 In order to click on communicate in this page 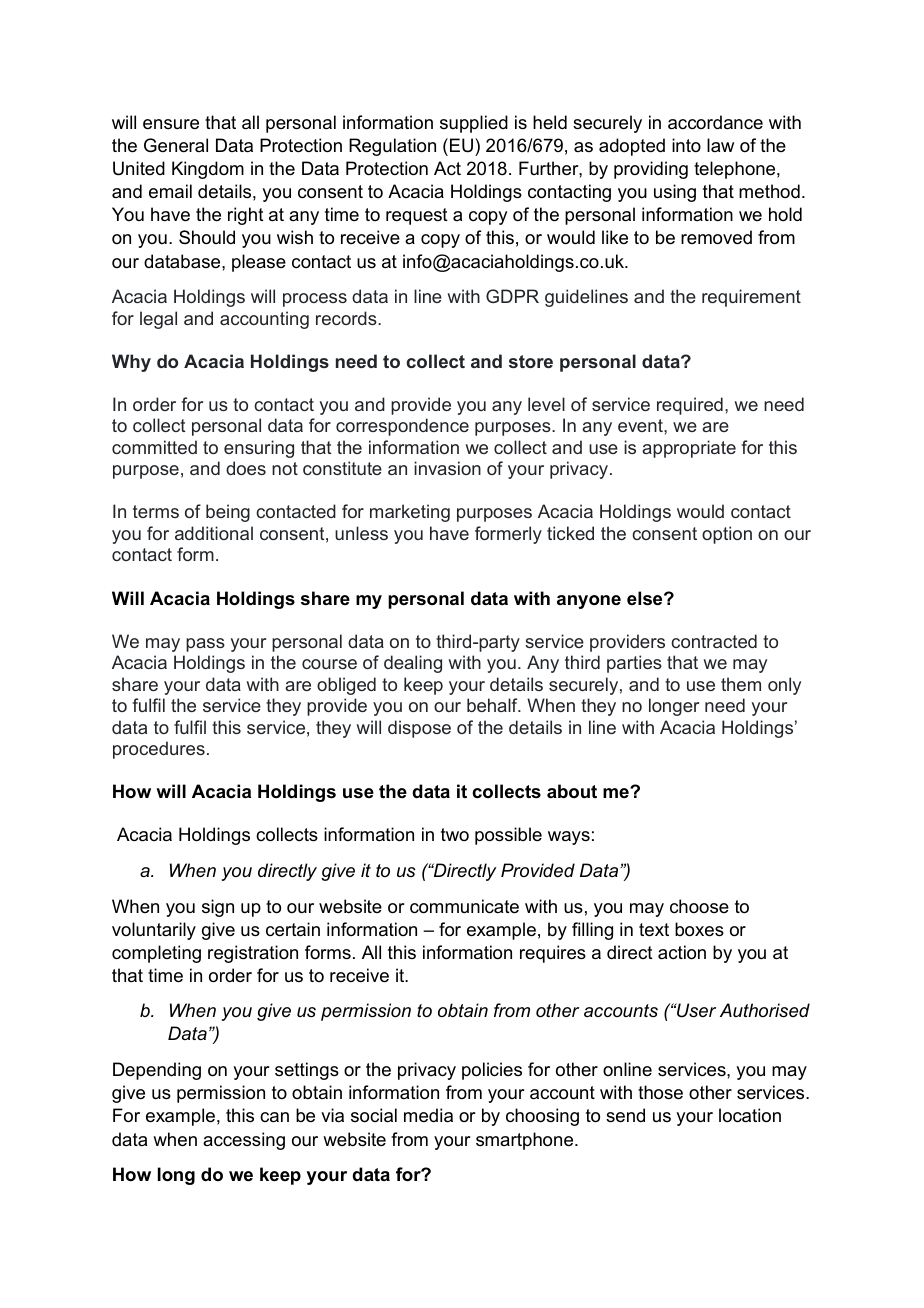, I will do `click(464, 906)`.
